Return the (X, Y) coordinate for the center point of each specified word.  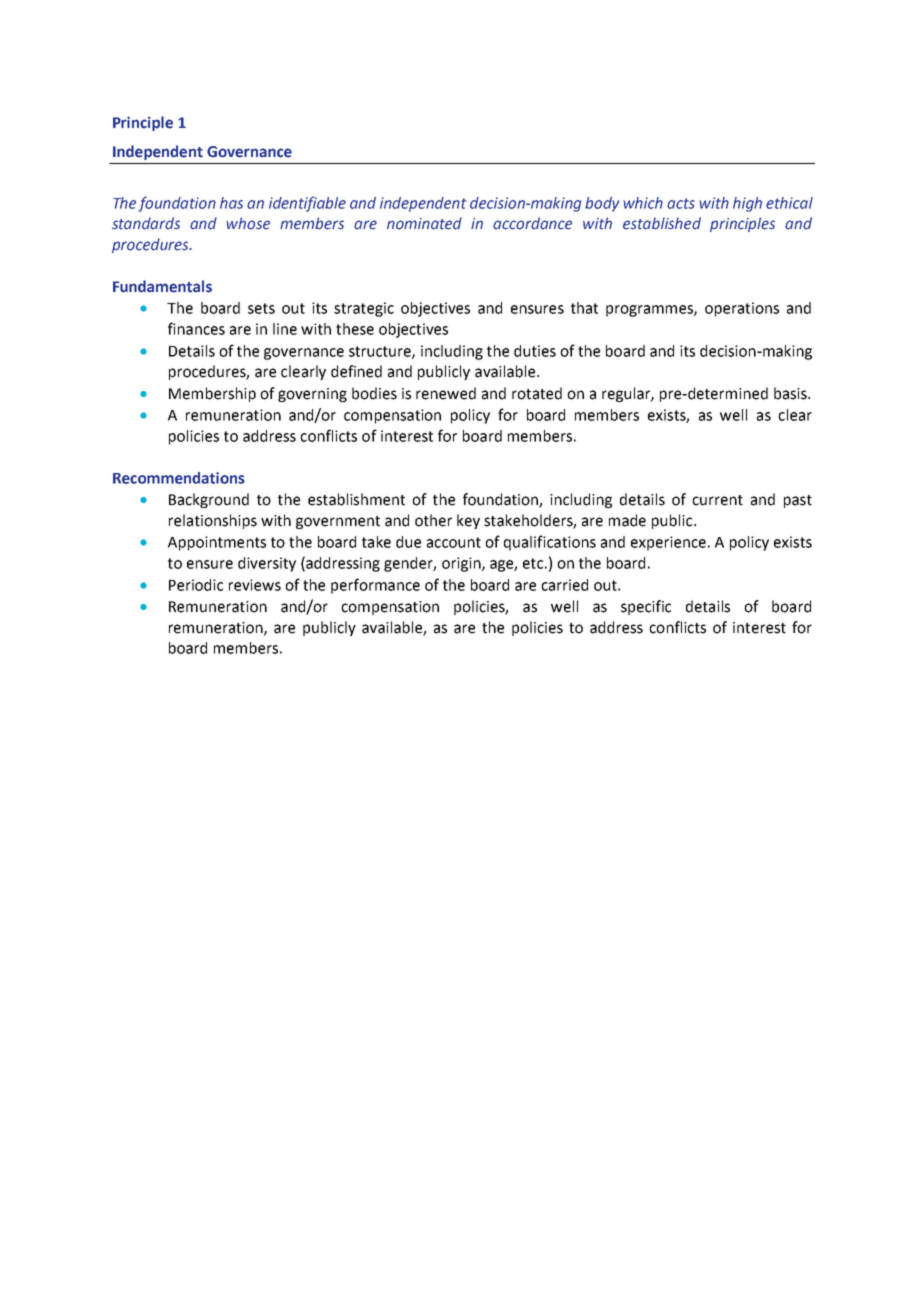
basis (791, 393)
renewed (446, 393)
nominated (424, 223)
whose (248, 223)
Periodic (196, 585)
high (747, 204)
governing (312, 395)
